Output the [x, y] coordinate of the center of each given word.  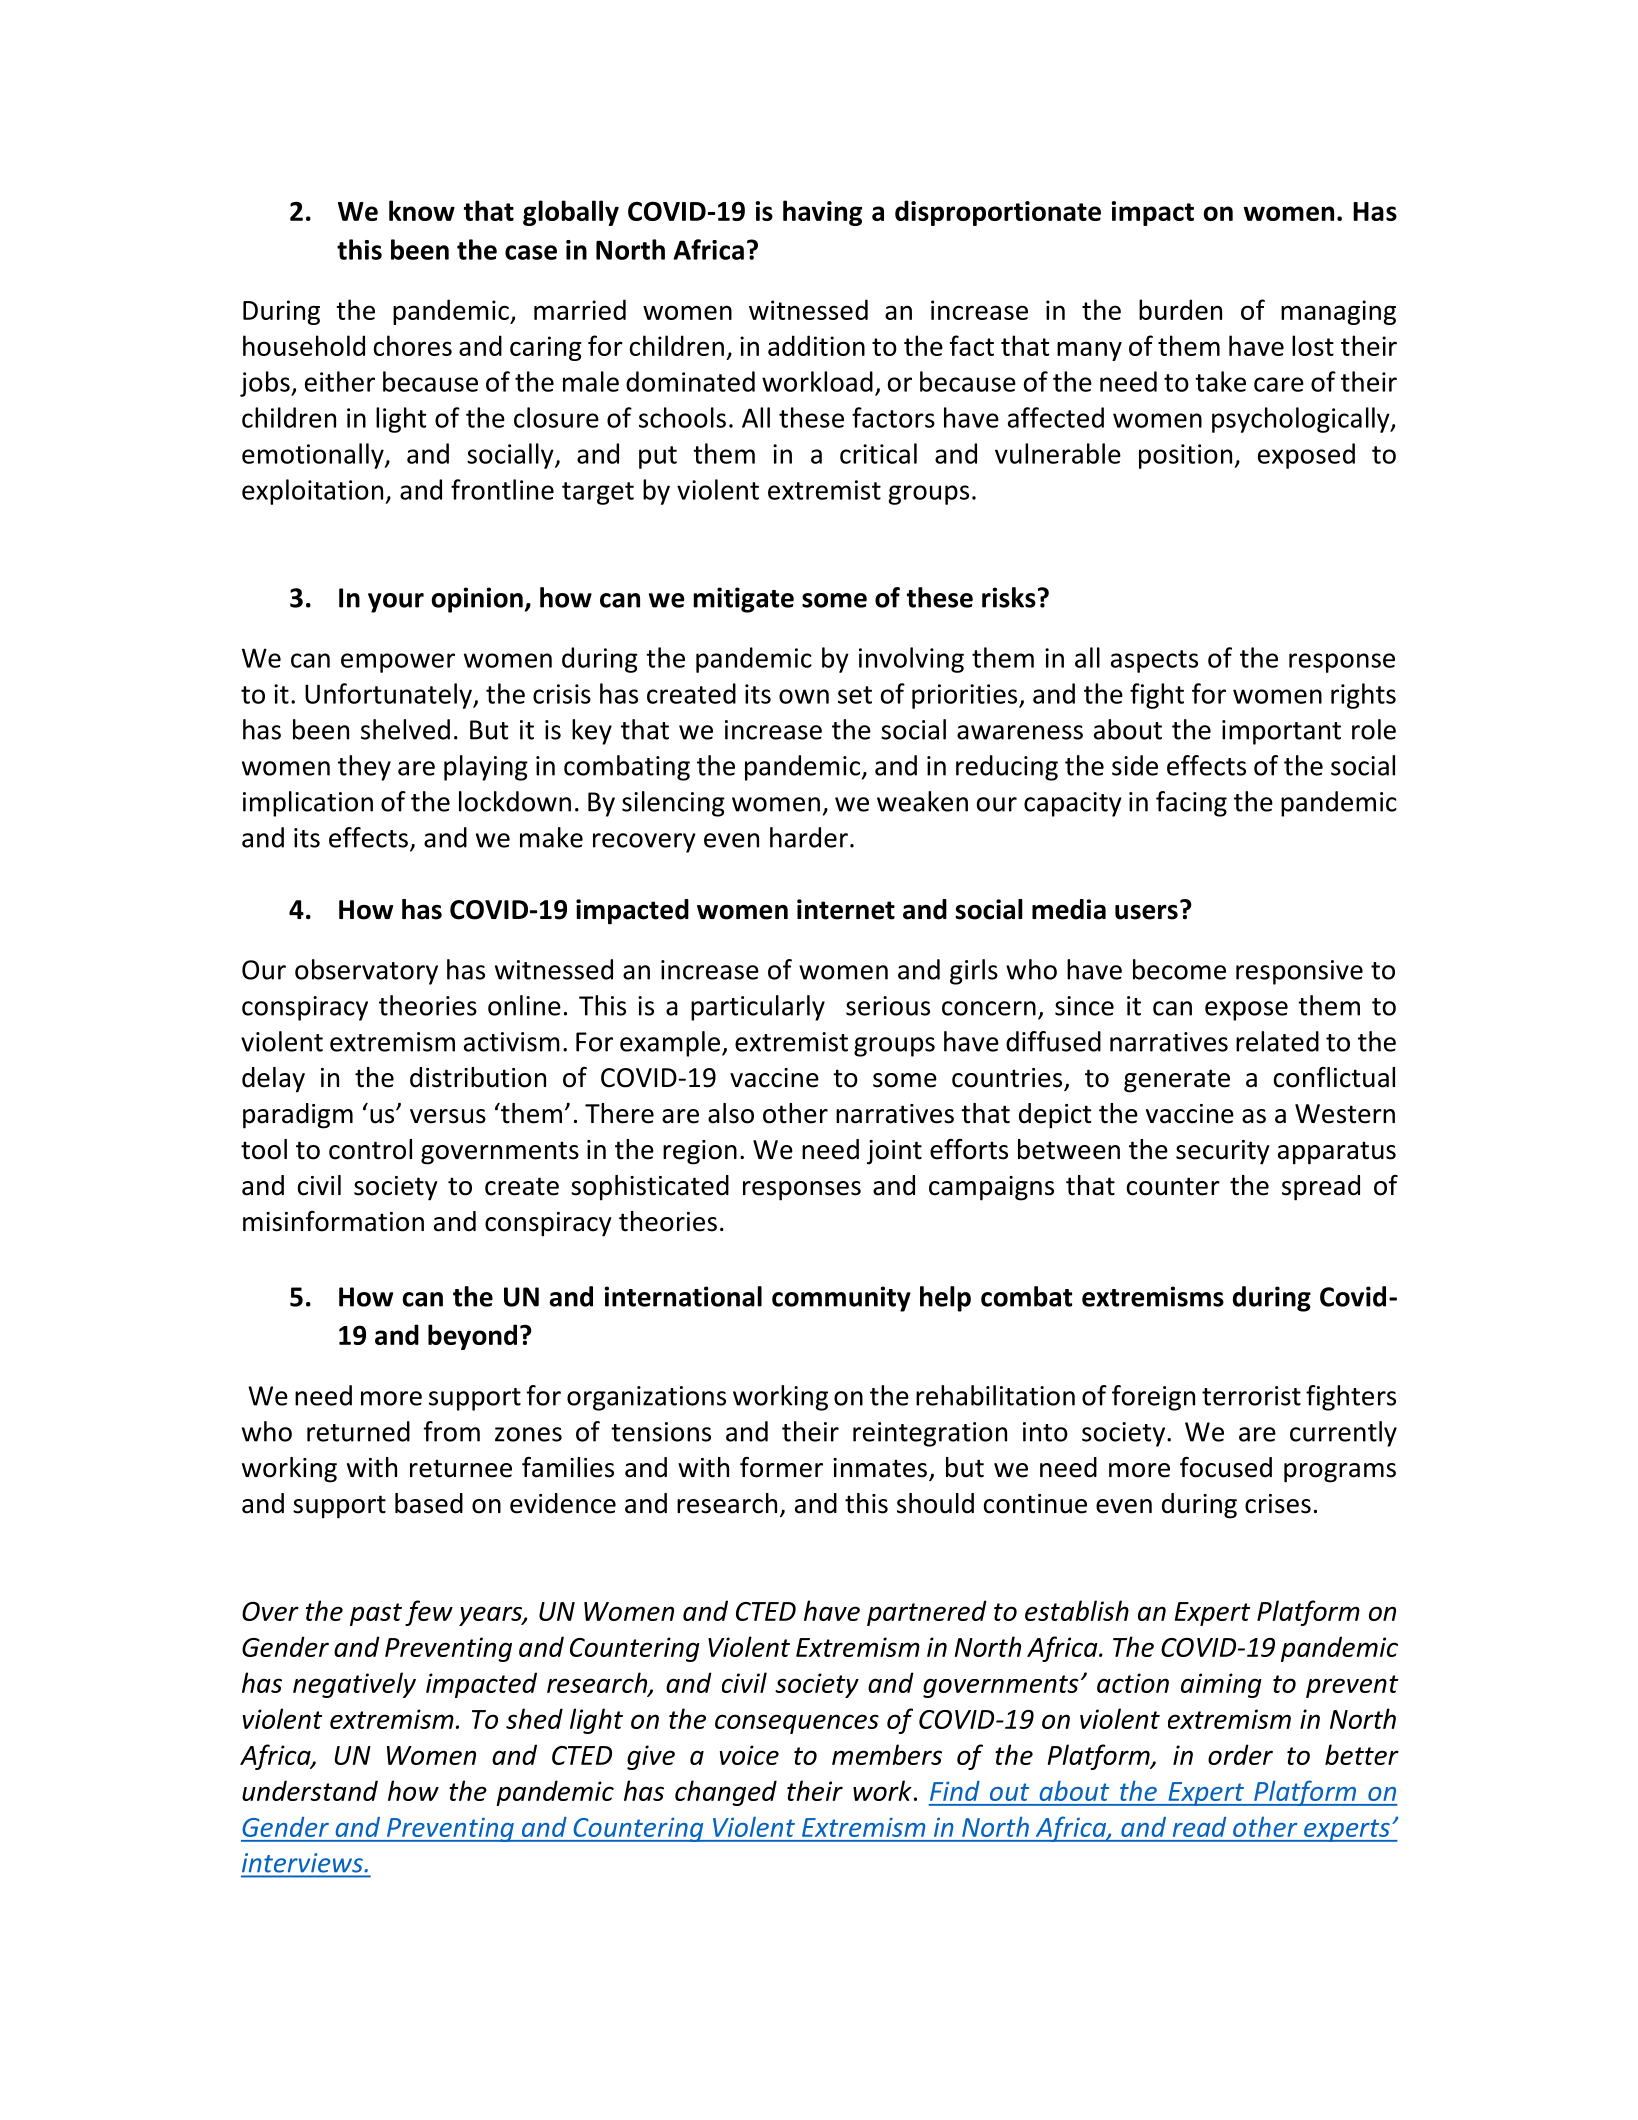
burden [1180, 309]
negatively [354, 1685]
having [822, 213]
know [422, 210]
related [1277, 1041]
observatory [366, 972]
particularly [758, 1008]
